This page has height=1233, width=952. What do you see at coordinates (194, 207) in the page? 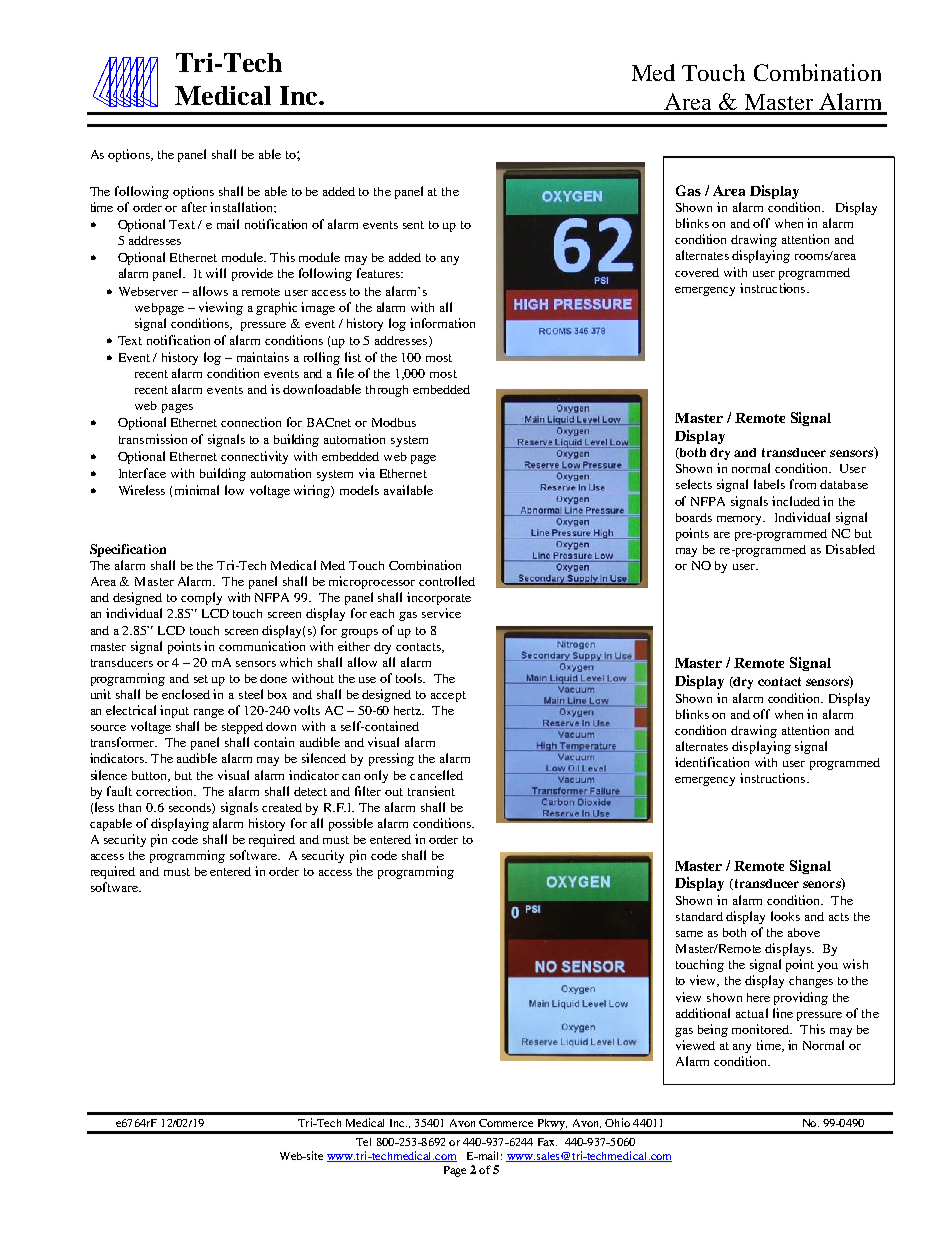
I see `after` at bounding box center [194, 207].
